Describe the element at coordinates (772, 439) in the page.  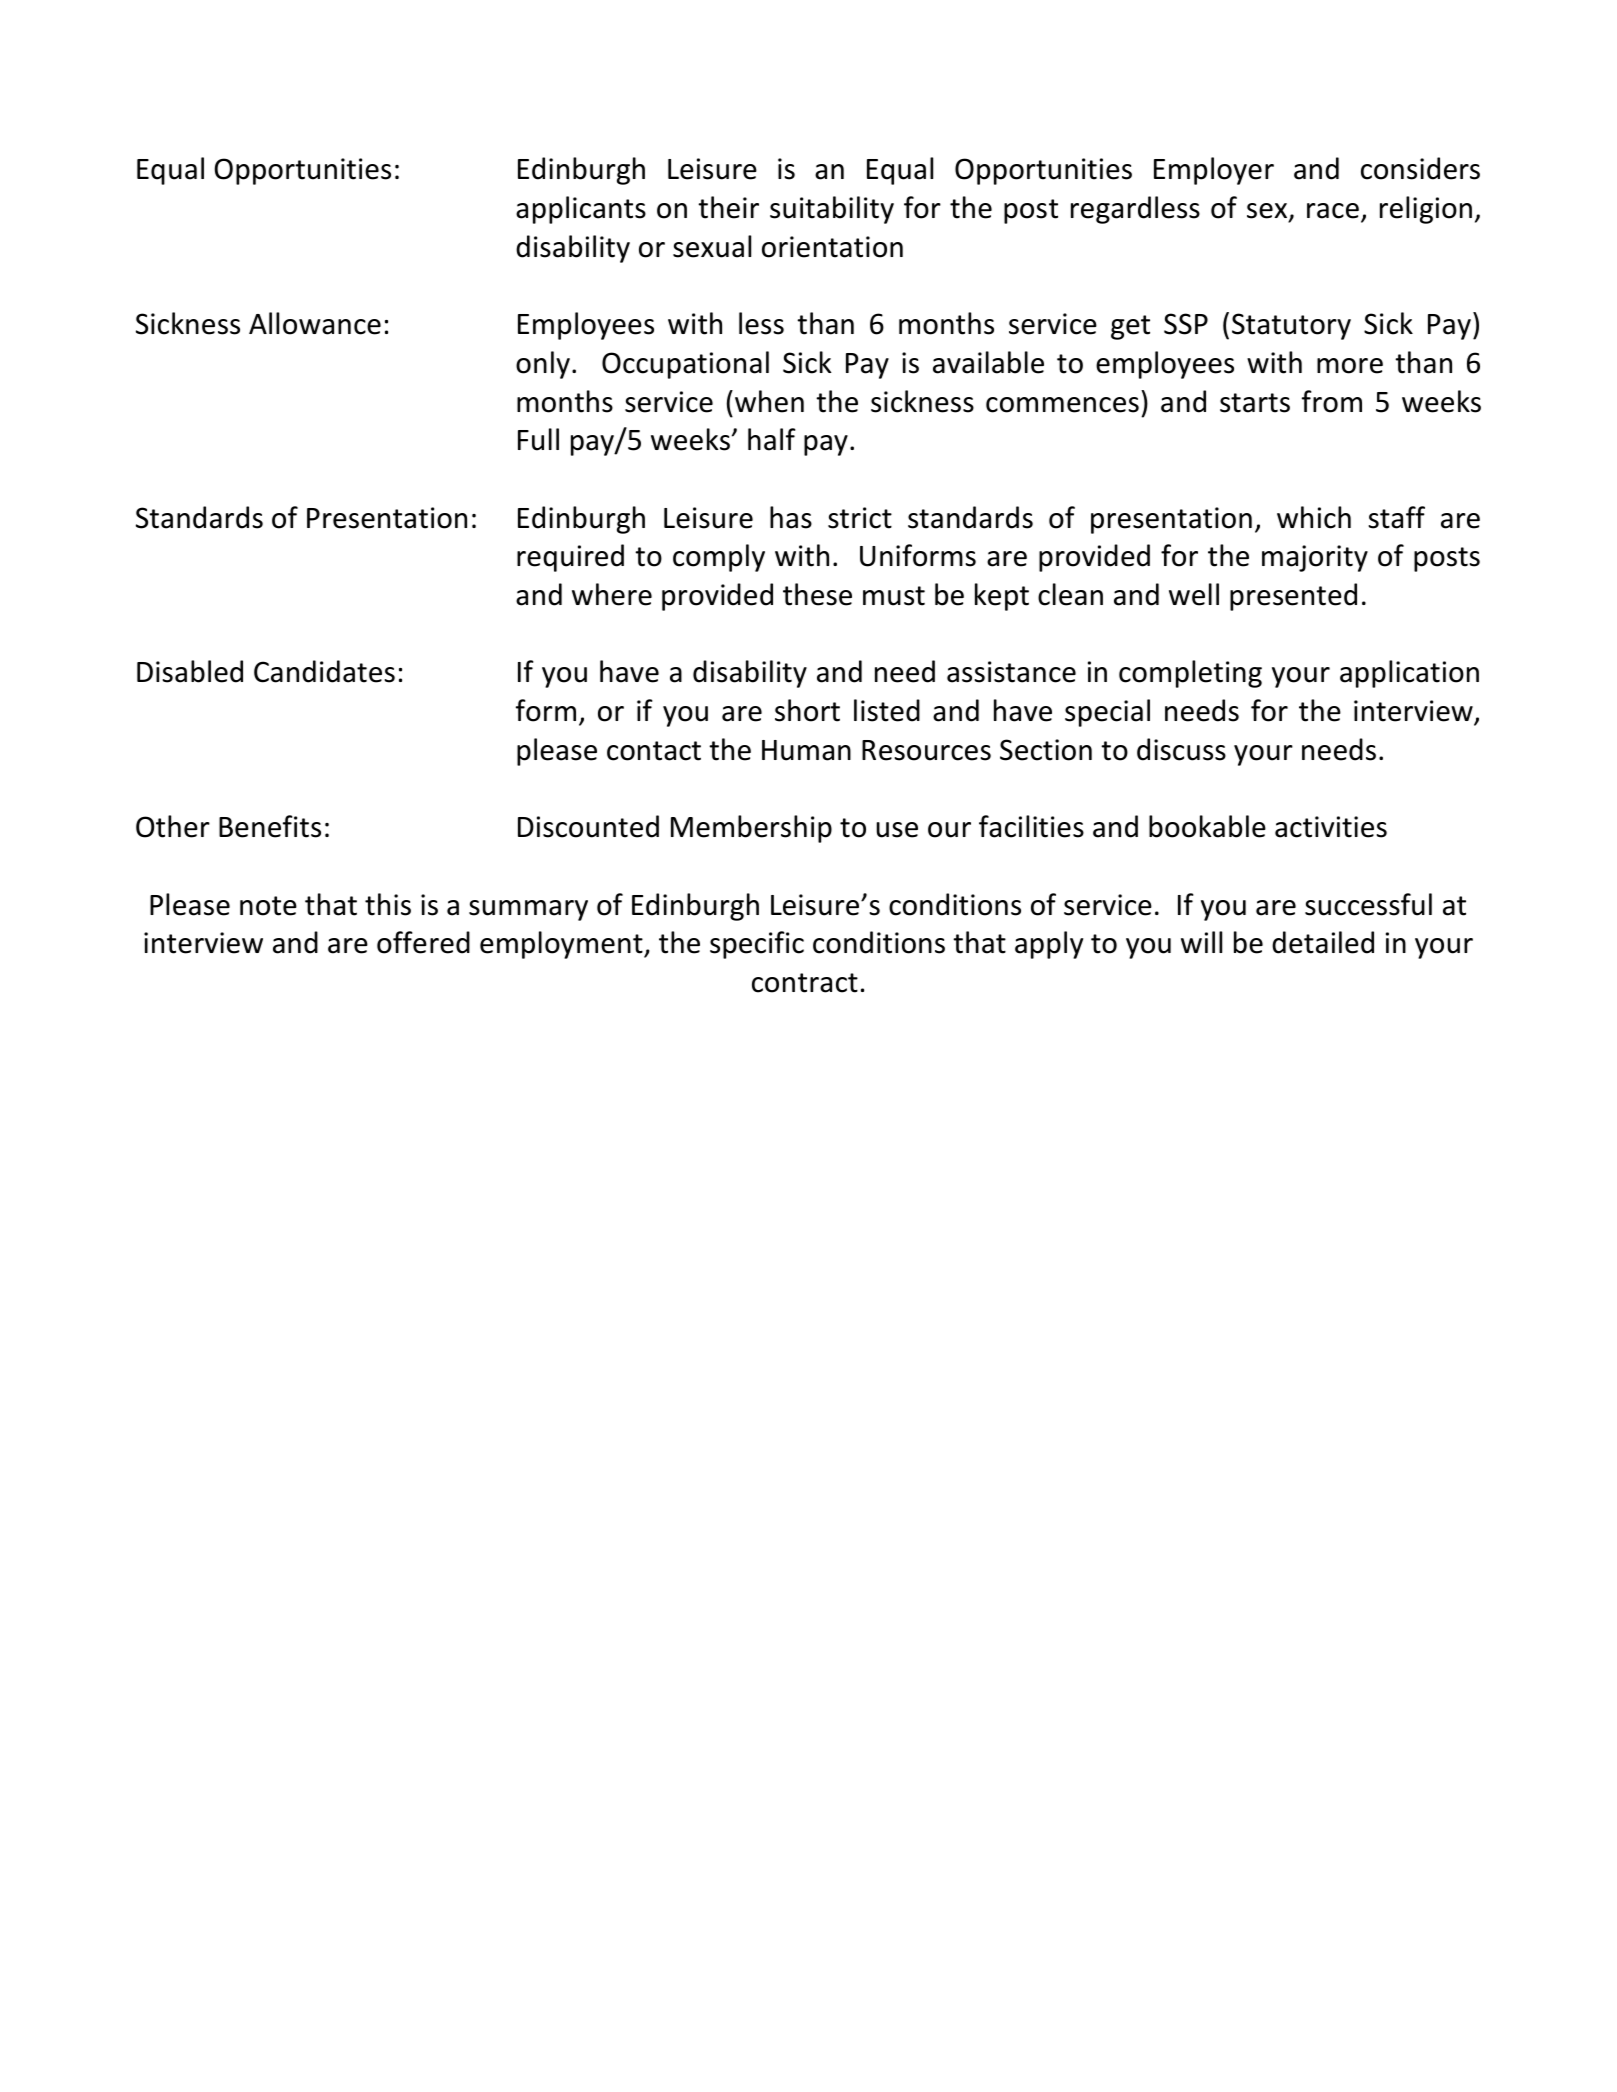
I see `half` at that location.
